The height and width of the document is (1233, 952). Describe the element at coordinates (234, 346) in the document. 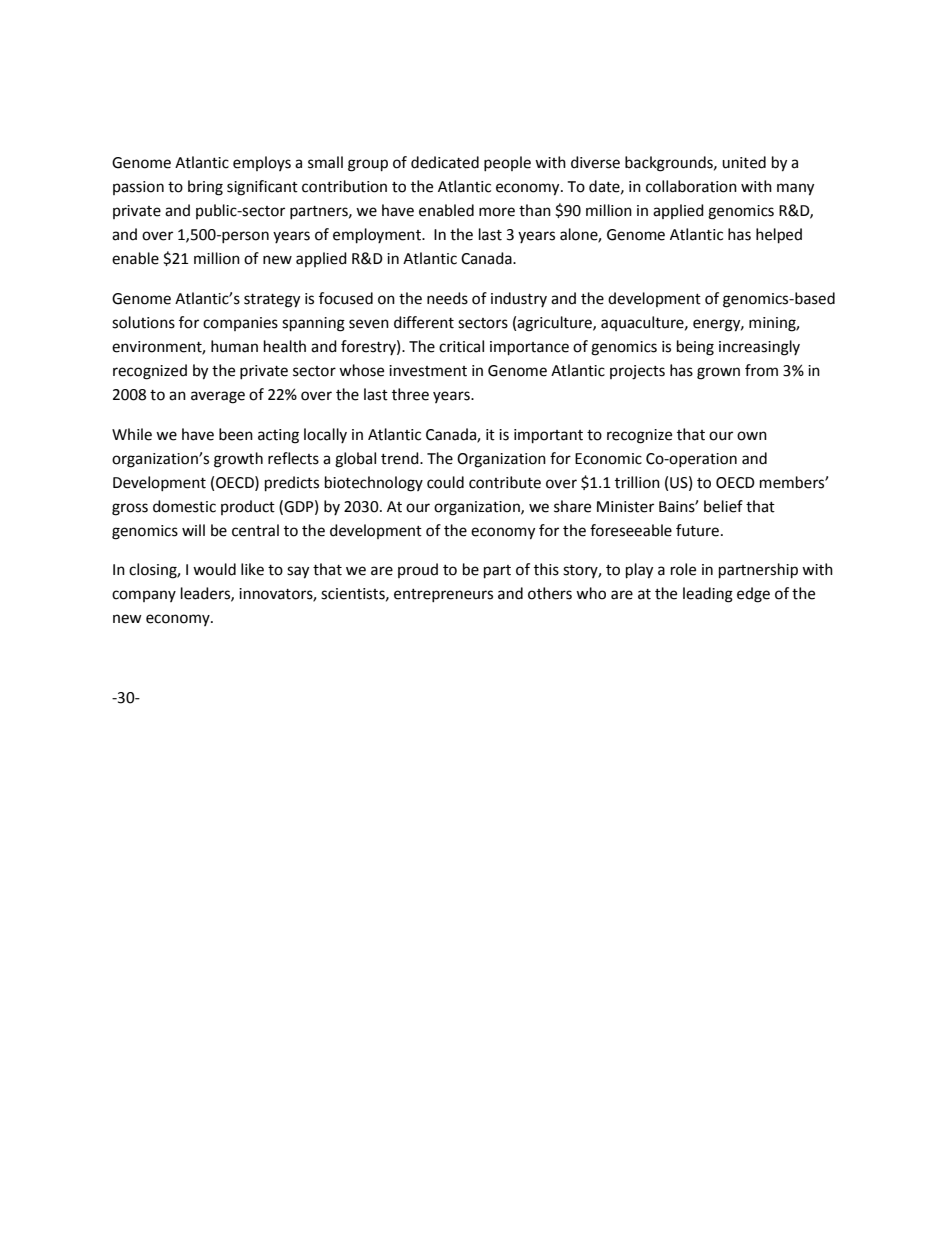

I see `human` at that location.
